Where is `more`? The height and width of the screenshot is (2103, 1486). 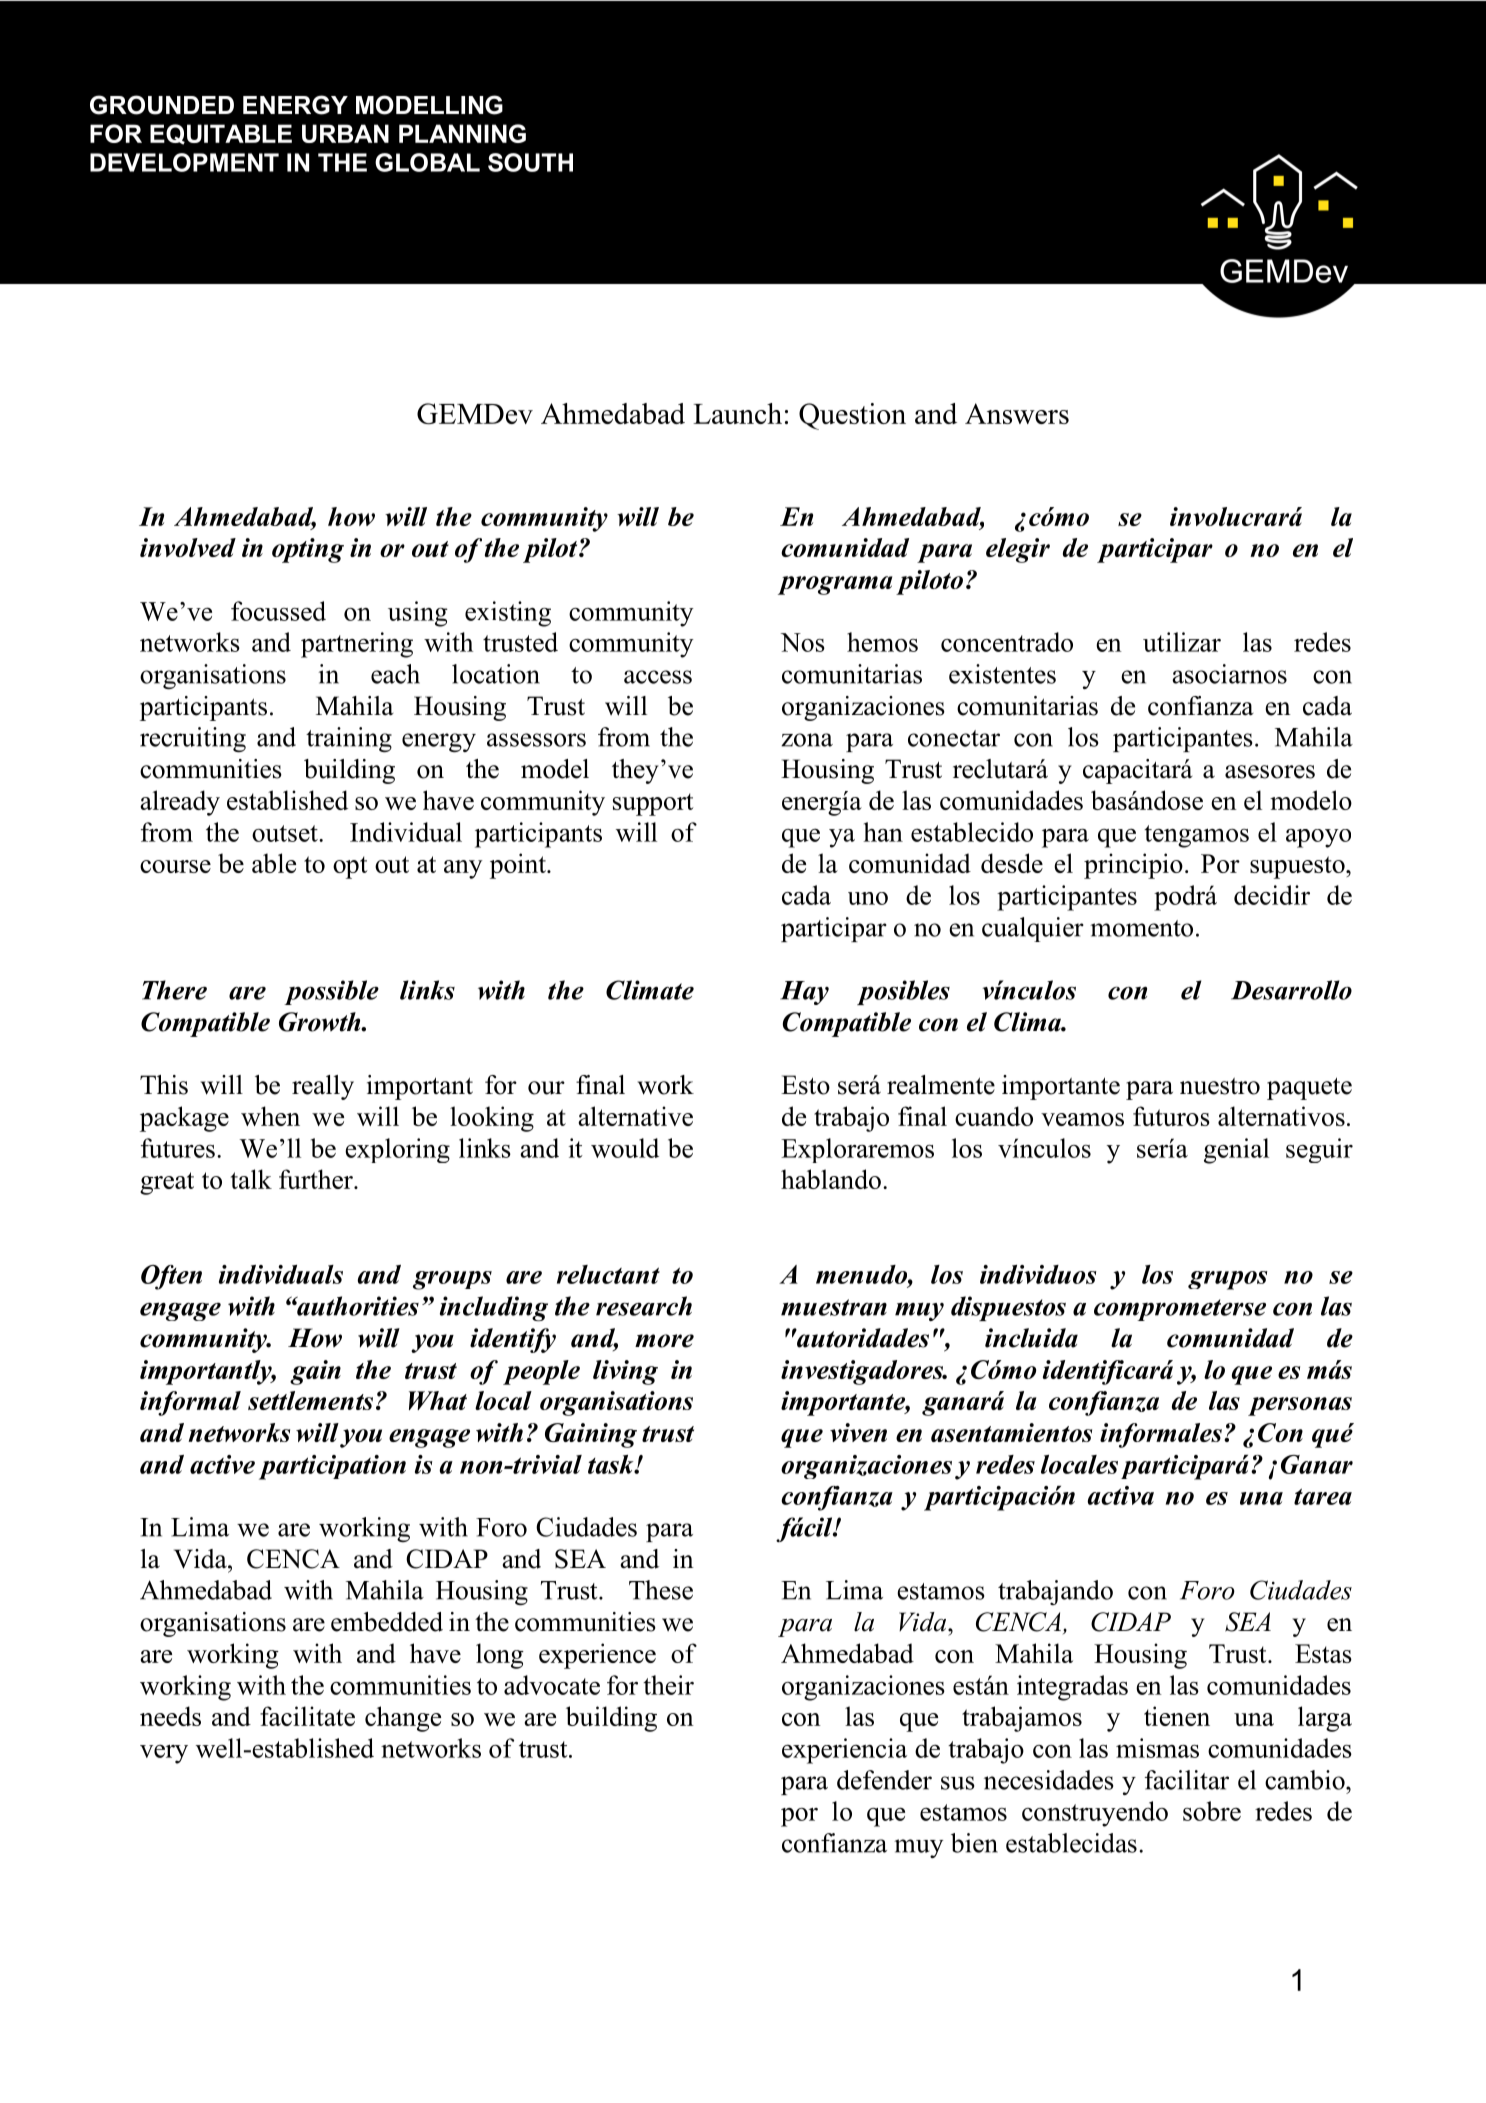
more is located at coordinates (664, 1341).
